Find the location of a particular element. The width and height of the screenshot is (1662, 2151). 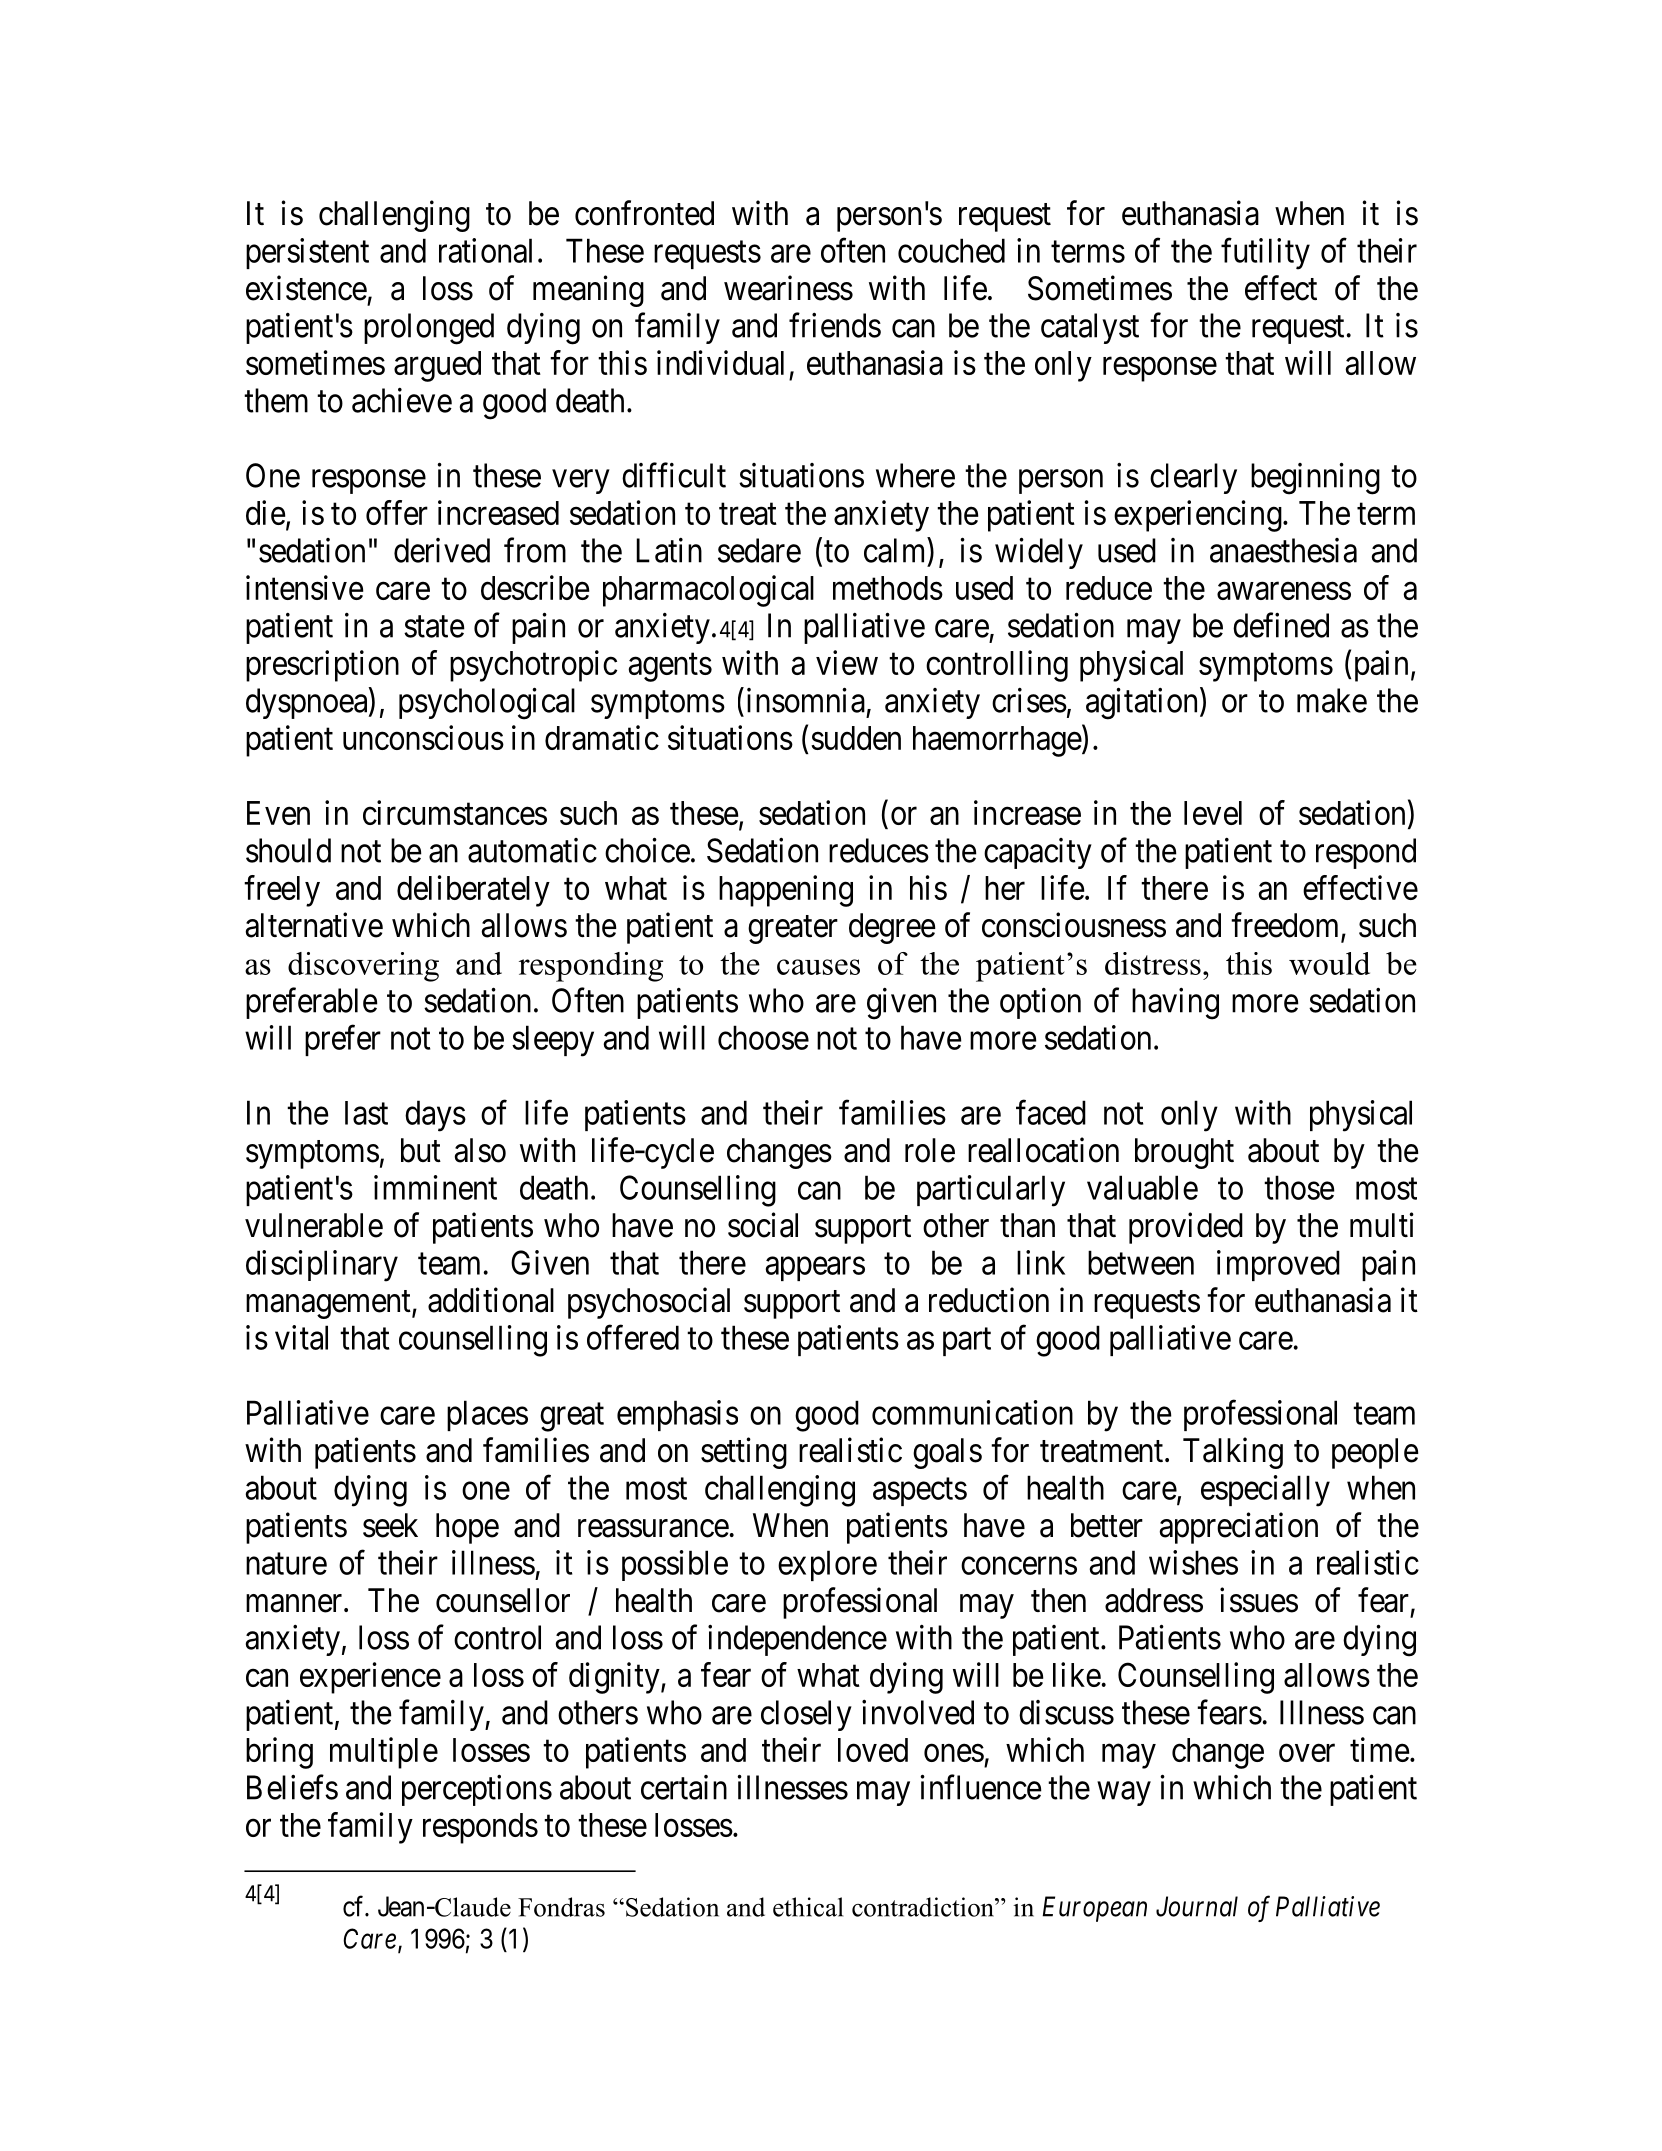

Talking is located at coordinates (1233, 1453).
